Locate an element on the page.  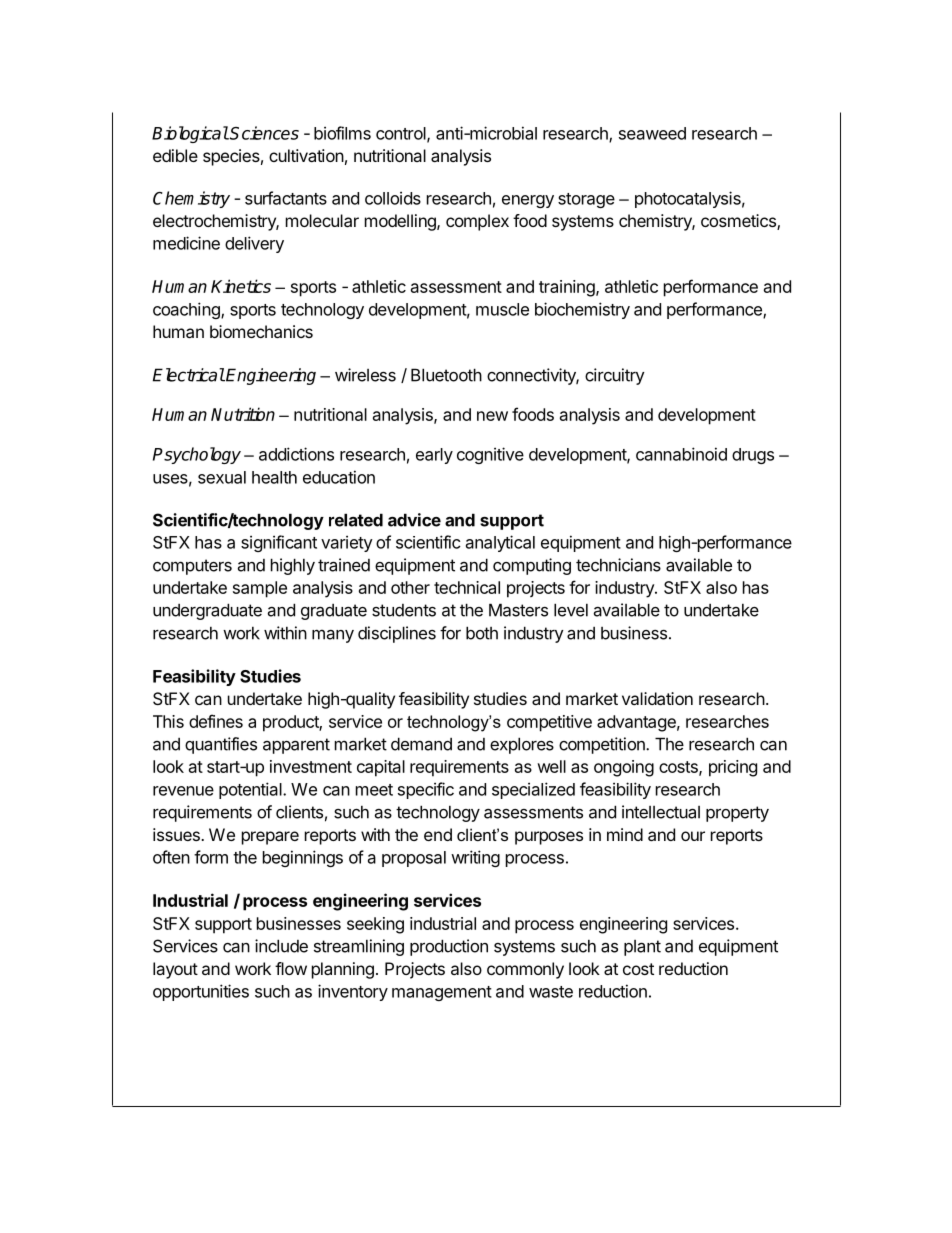
validation is located at coordinates (657, 698).
